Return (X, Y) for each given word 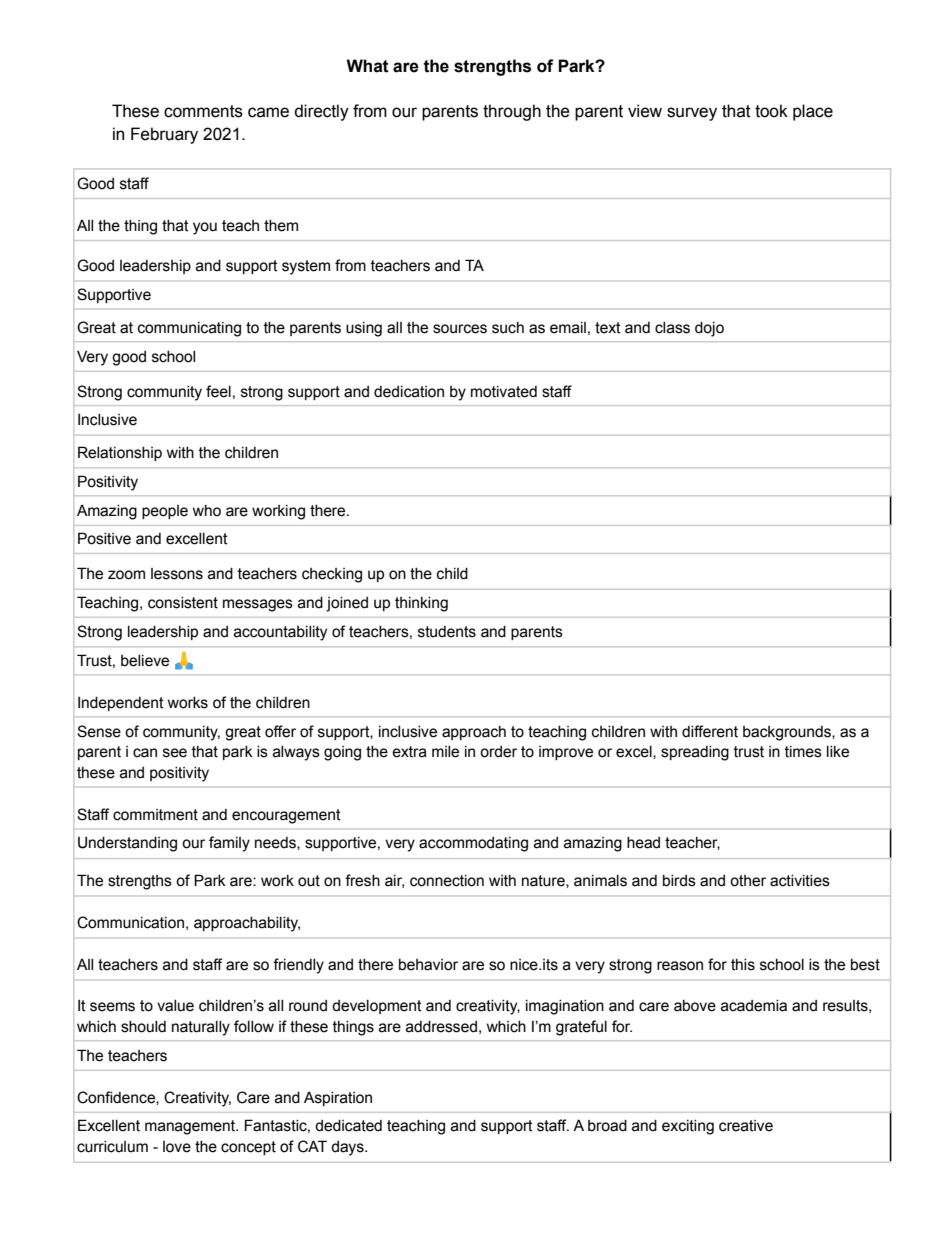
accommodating (473, 844)
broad (607, 1126)
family (229, 844)
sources (460, 329)
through (512, 112)
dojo (709, 329)
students (447, 632)
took (771, 111)
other (748, 881)
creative (746, 1126)
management (191, 1127)
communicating (189, 329)
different (710, 731)
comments (203, 111)
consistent (183, 603)
